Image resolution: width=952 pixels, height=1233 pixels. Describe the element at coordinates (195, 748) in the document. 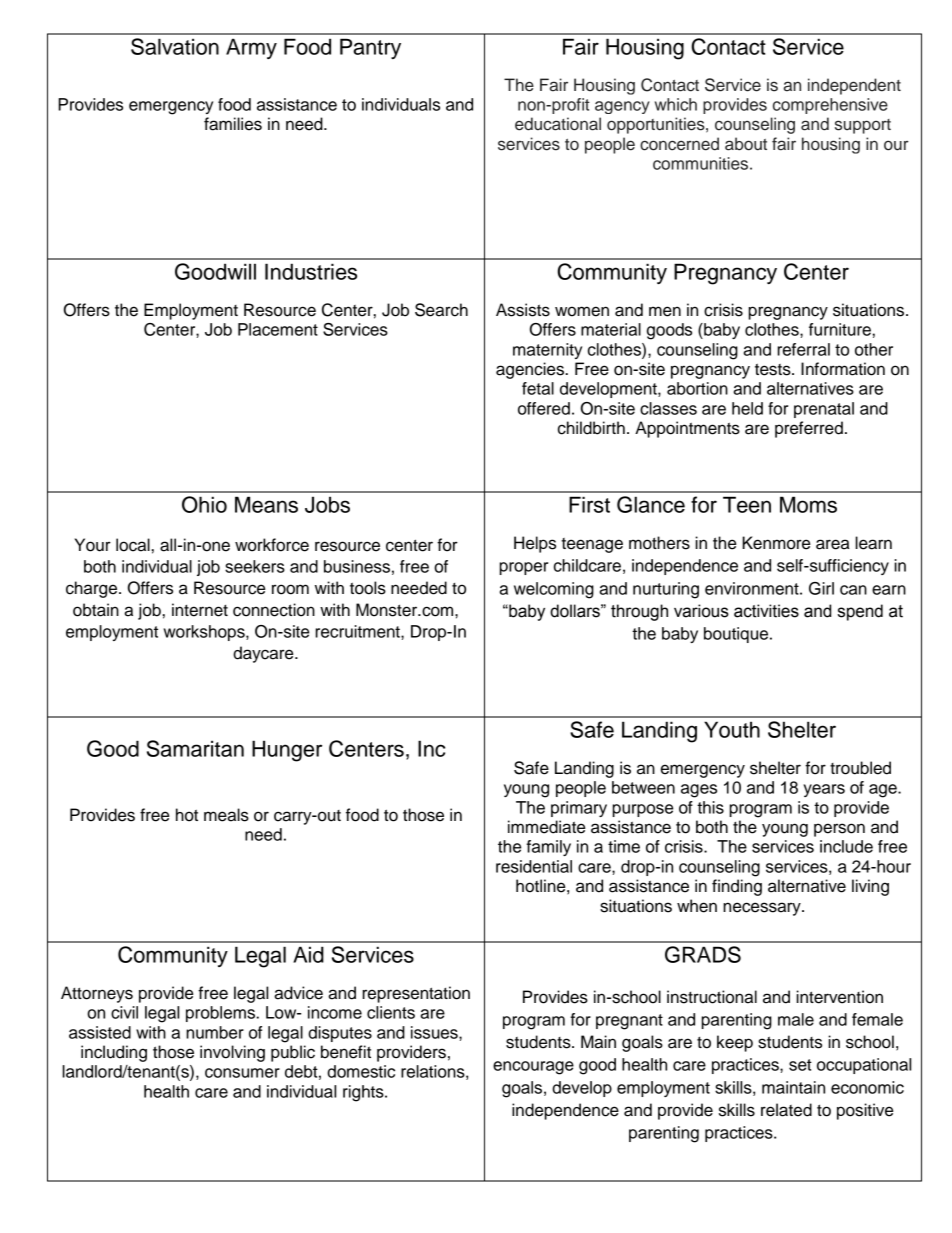

I see `Samaritan` at that location.
